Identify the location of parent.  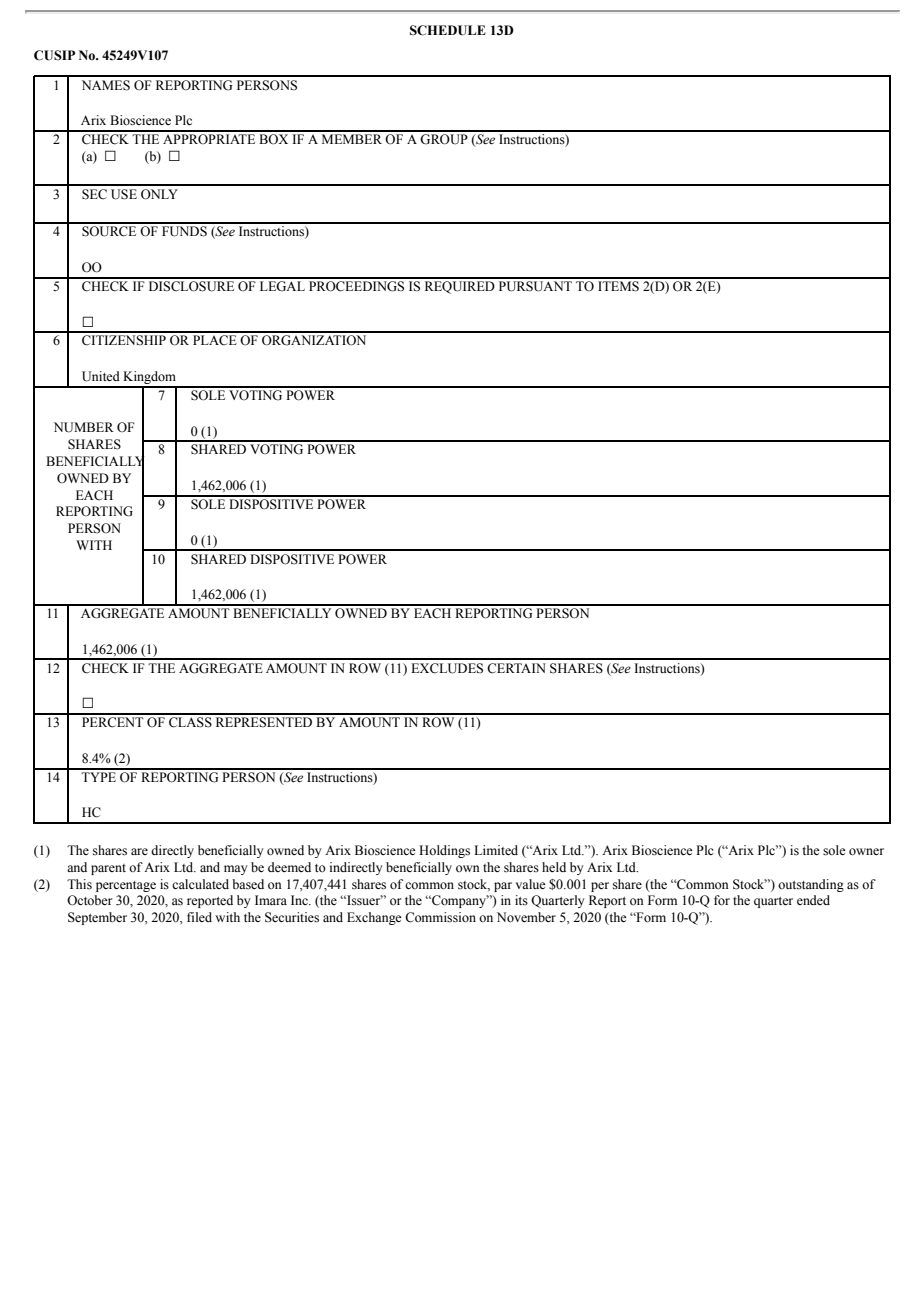
(108, 869).
